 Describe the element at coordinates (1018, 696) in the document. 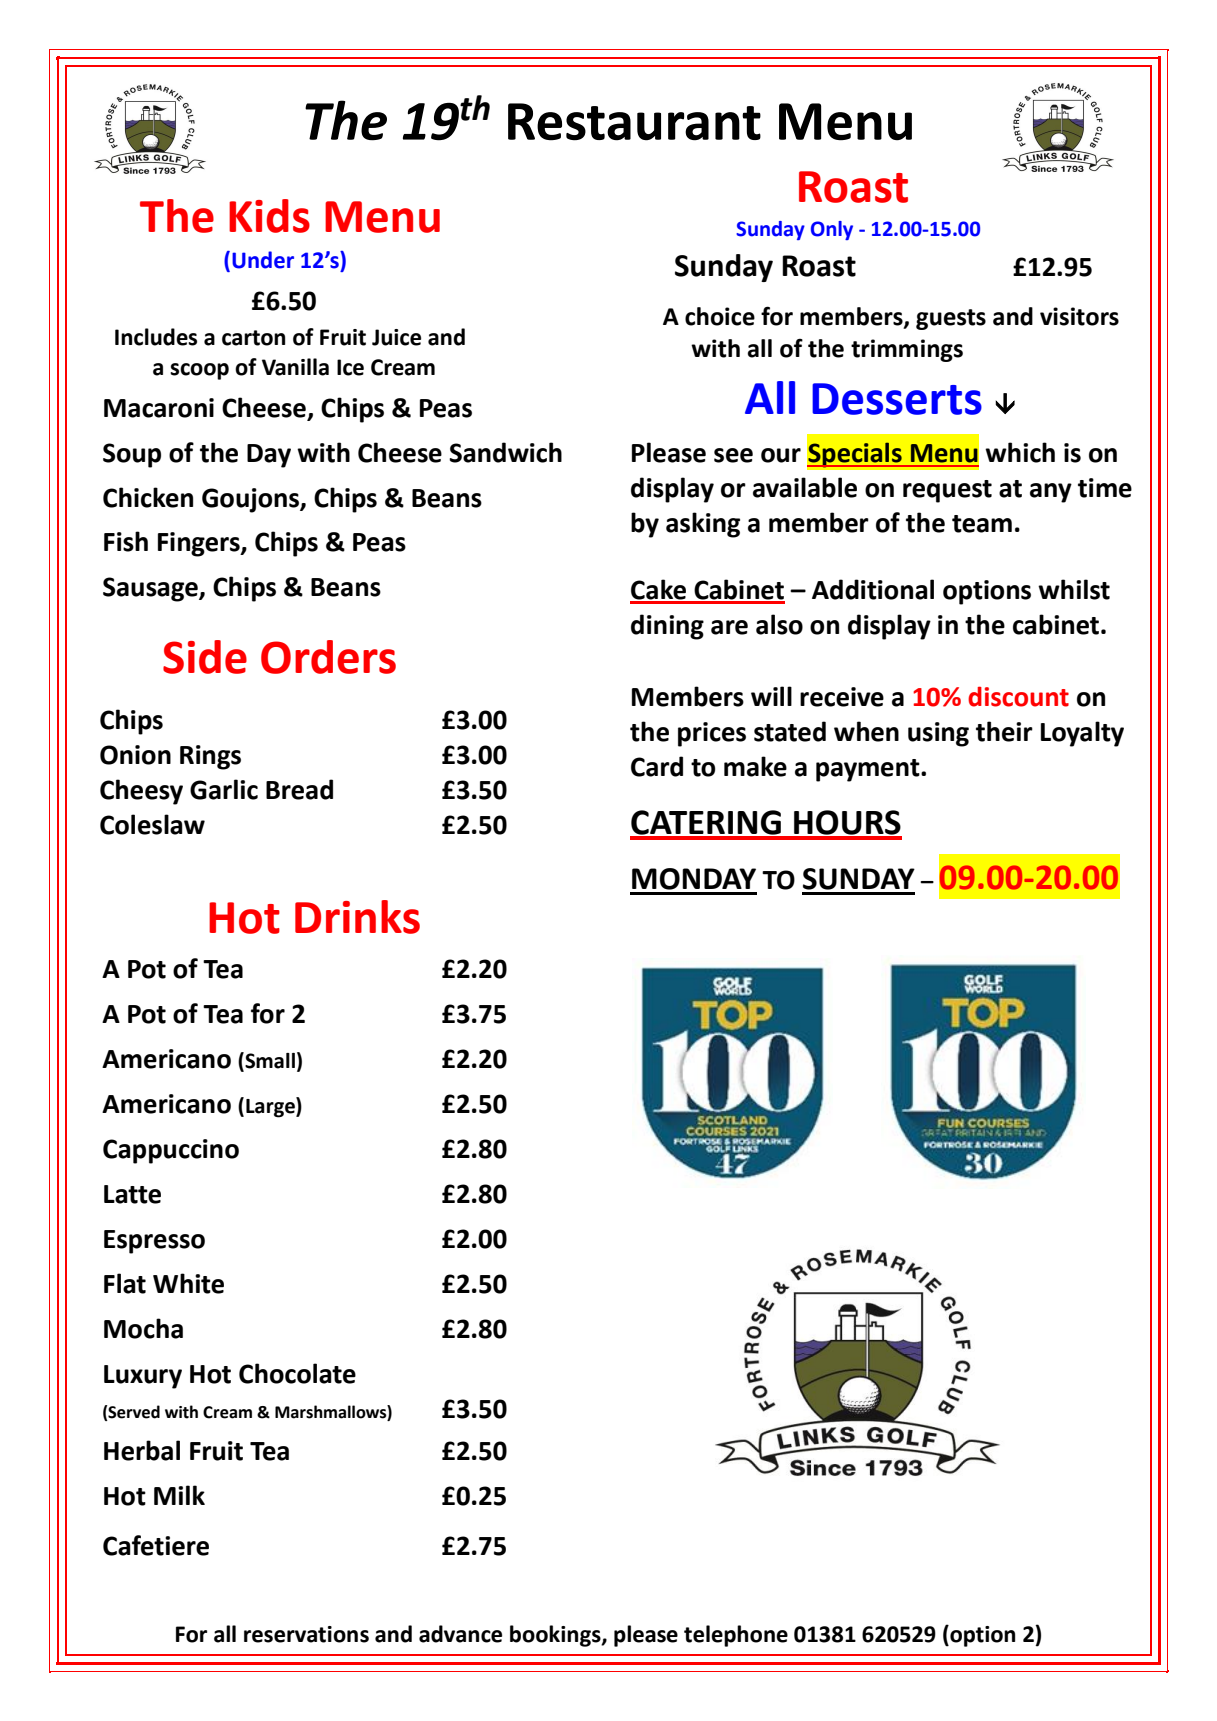

I see `discount` at that location.
